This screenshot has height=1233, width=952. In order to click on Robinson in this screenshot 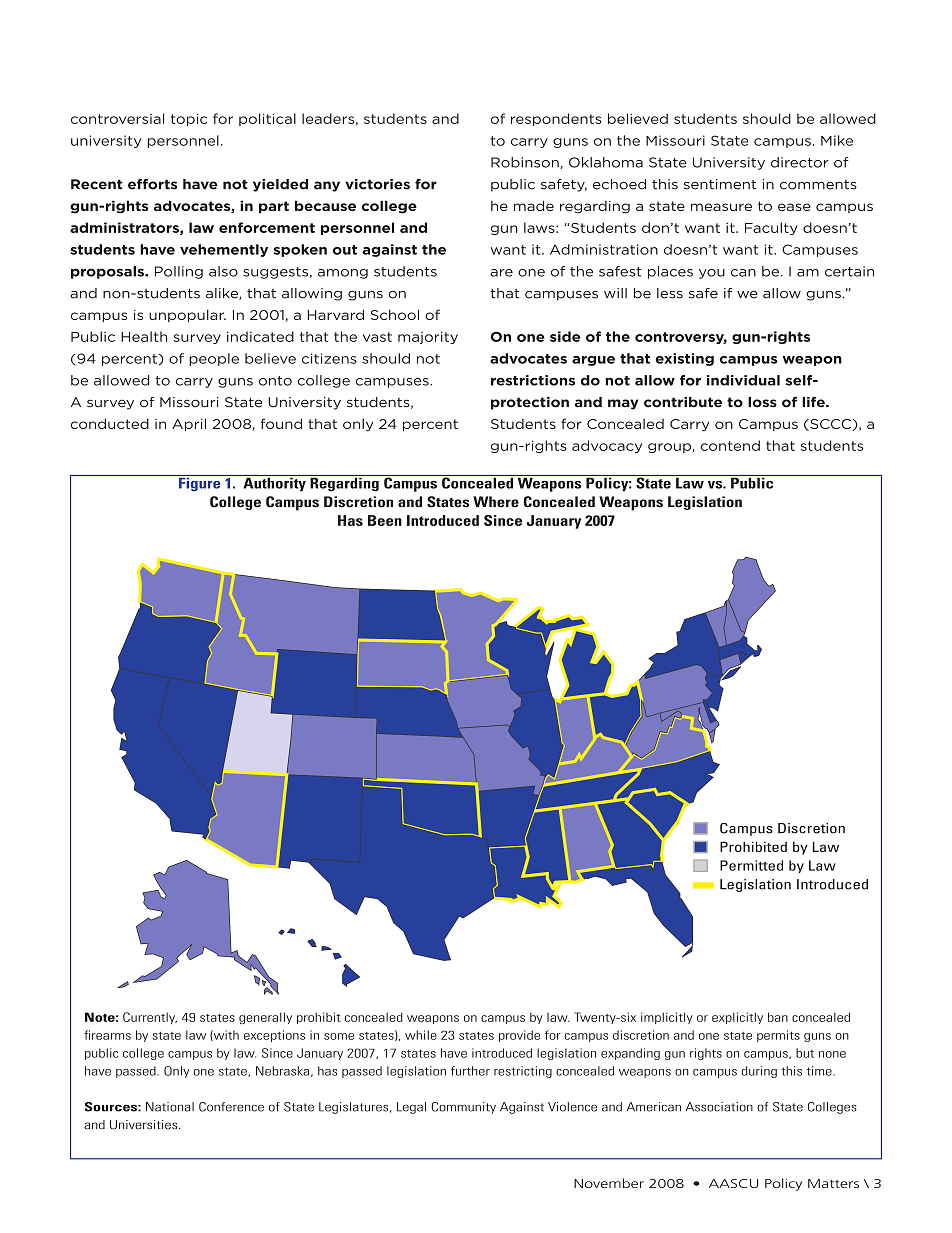, I will do `click(526, 163)`.
